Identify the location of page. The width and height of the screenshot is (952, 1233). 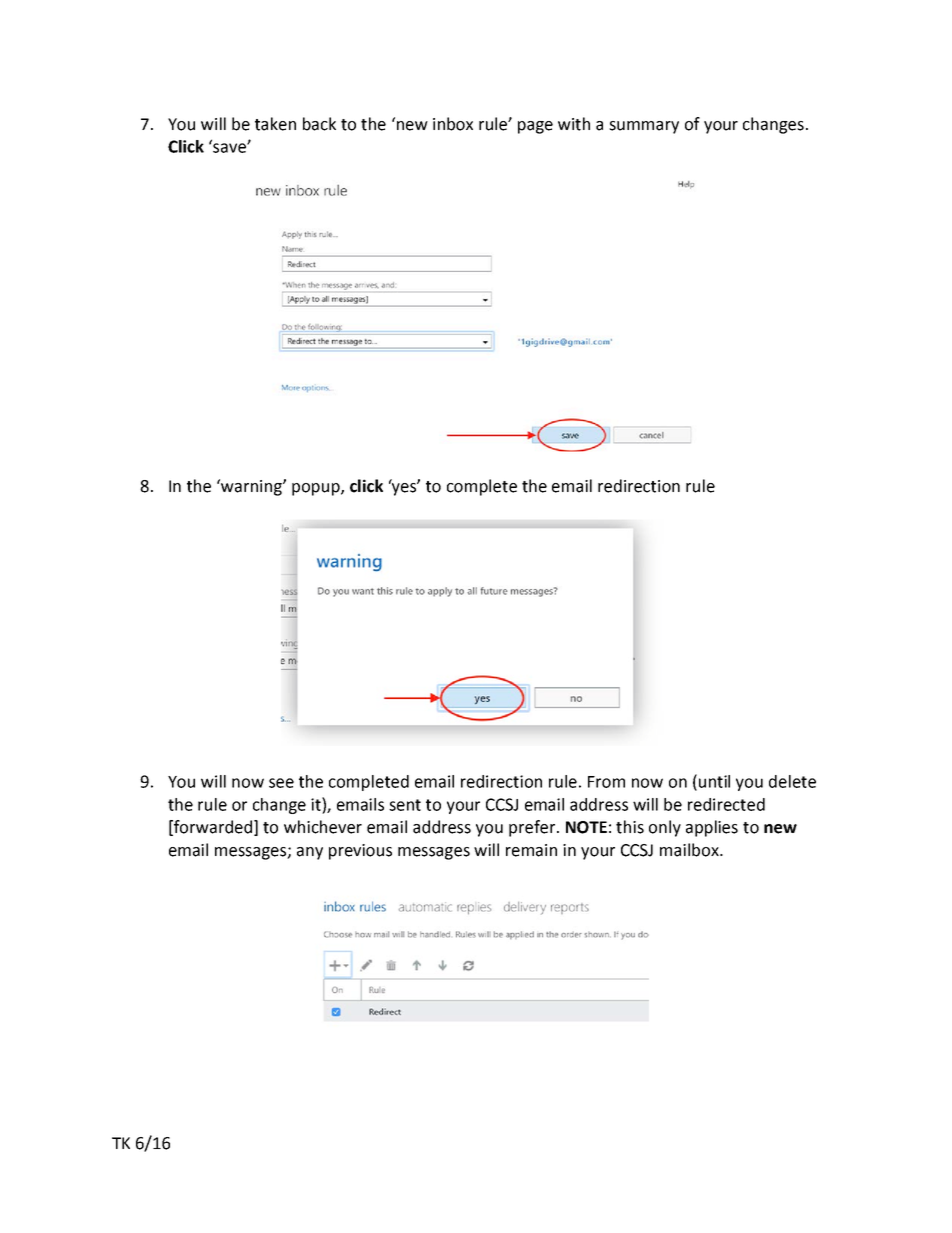
(535, 127).
